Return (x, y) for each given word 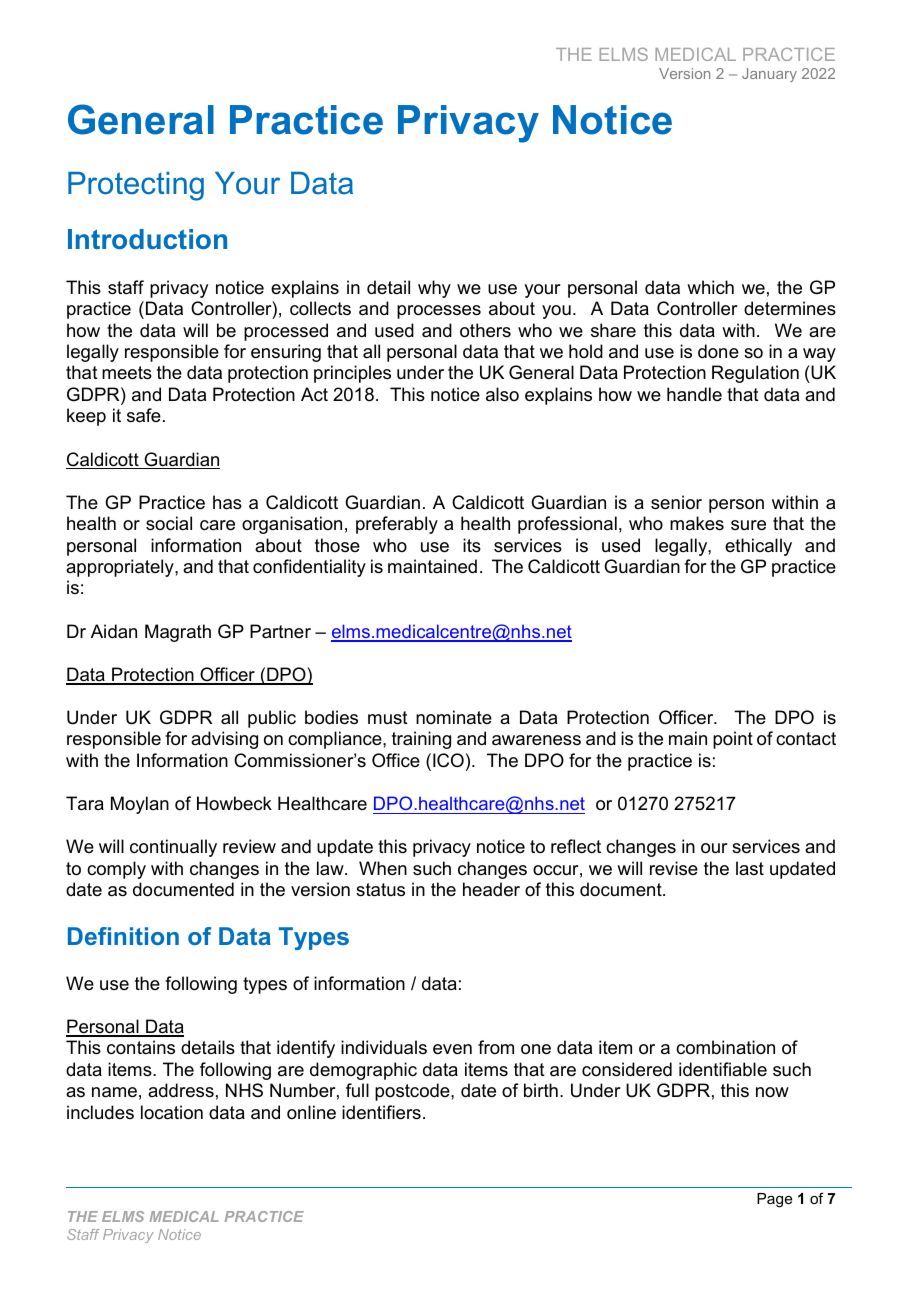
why (434, 289)
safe (144, 415)
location (172, 1112)
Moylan (140, 805)
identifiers (381, 1112)
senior (676, 502)
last (750, 868)
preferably (397, 525)
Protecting (136, 186)
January (769, 75)
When (383, 868)
